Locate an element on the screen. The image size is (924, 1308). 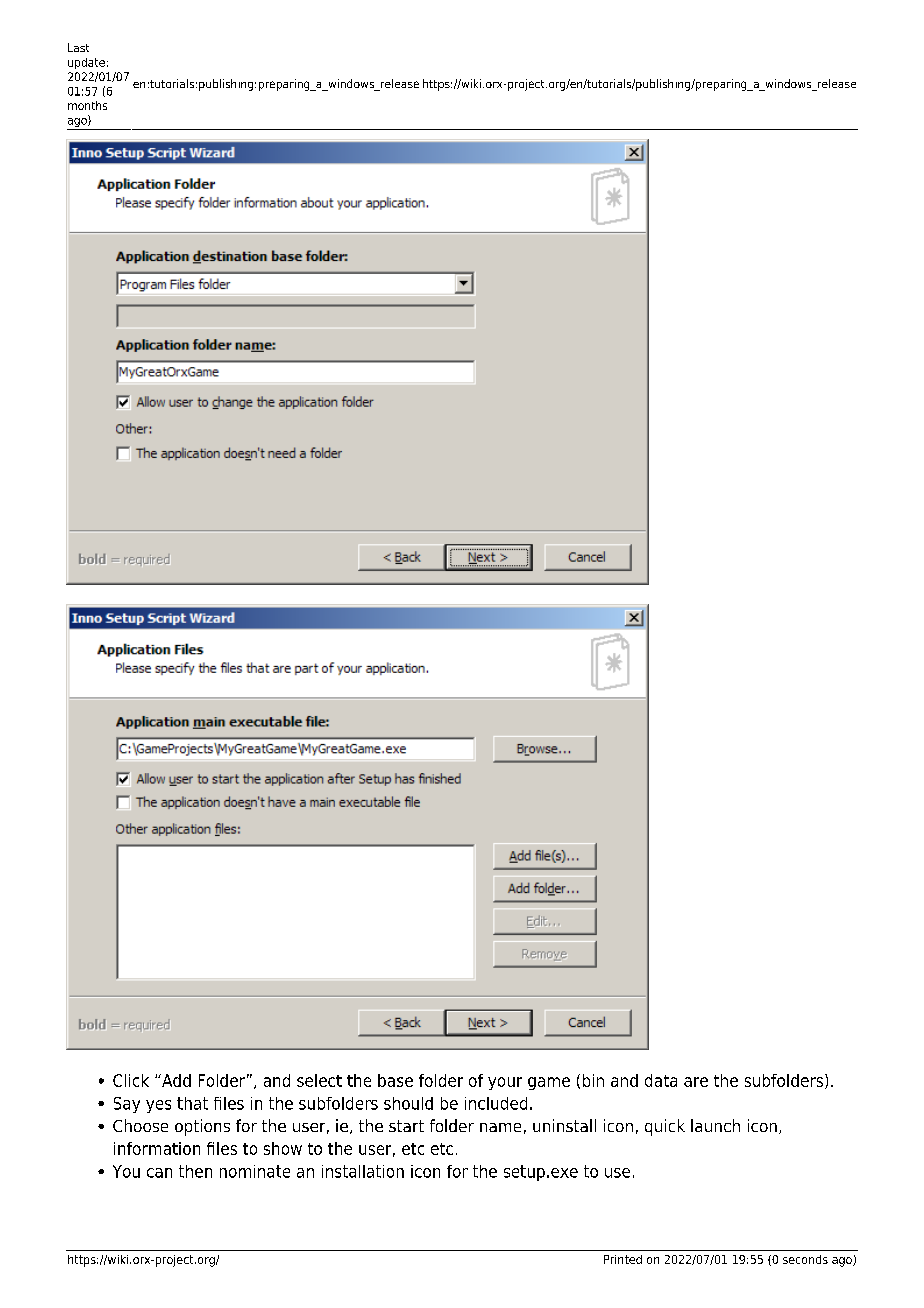
are is located at coordinates (696, 1082).
